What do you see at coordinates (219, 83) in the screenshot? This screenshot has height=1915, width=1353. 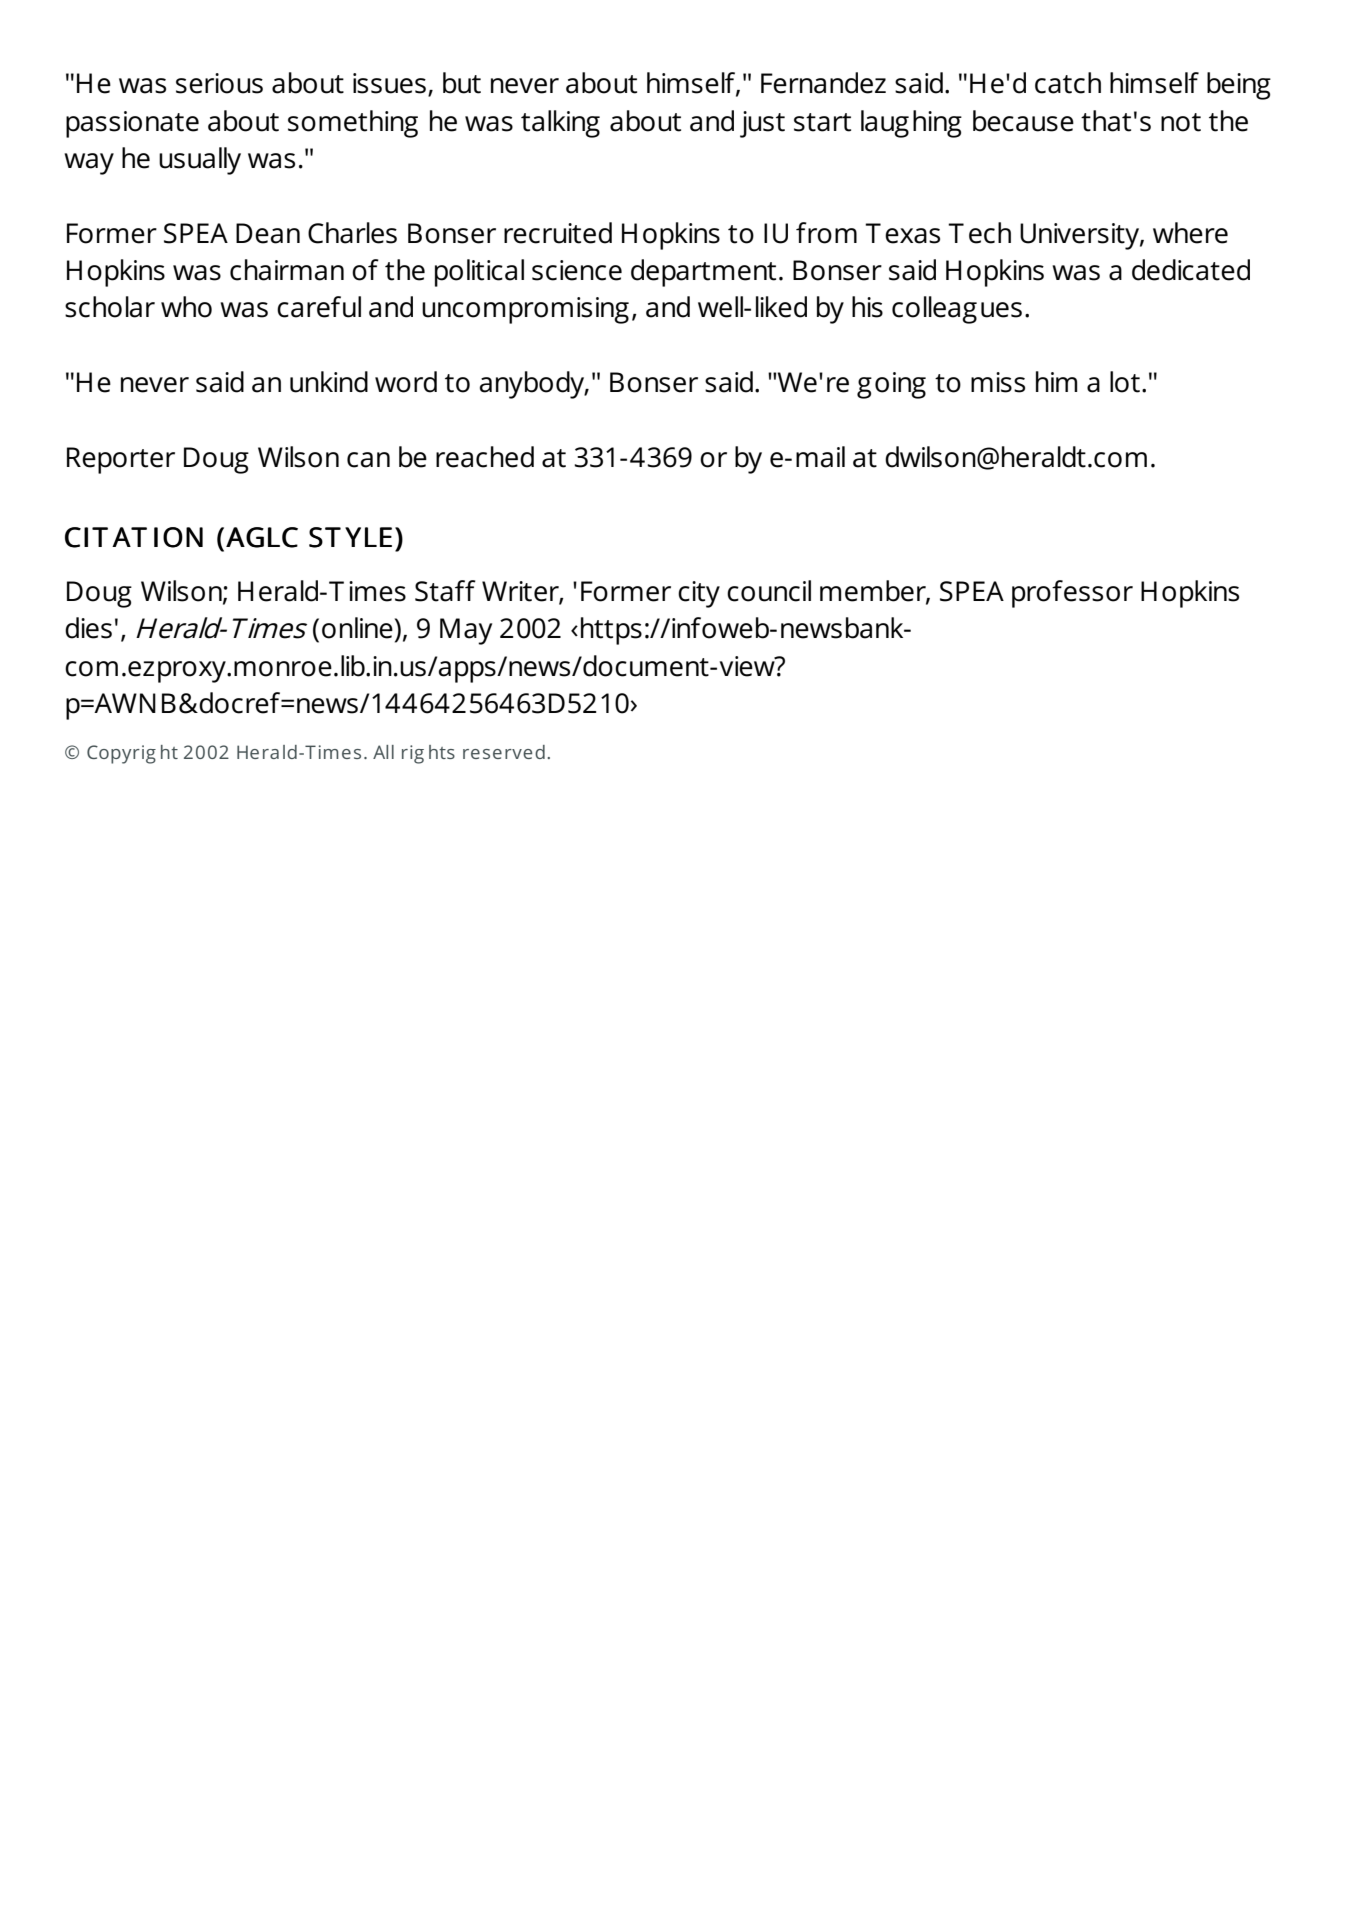 I see `serious` at bounding box center [219, 83].
